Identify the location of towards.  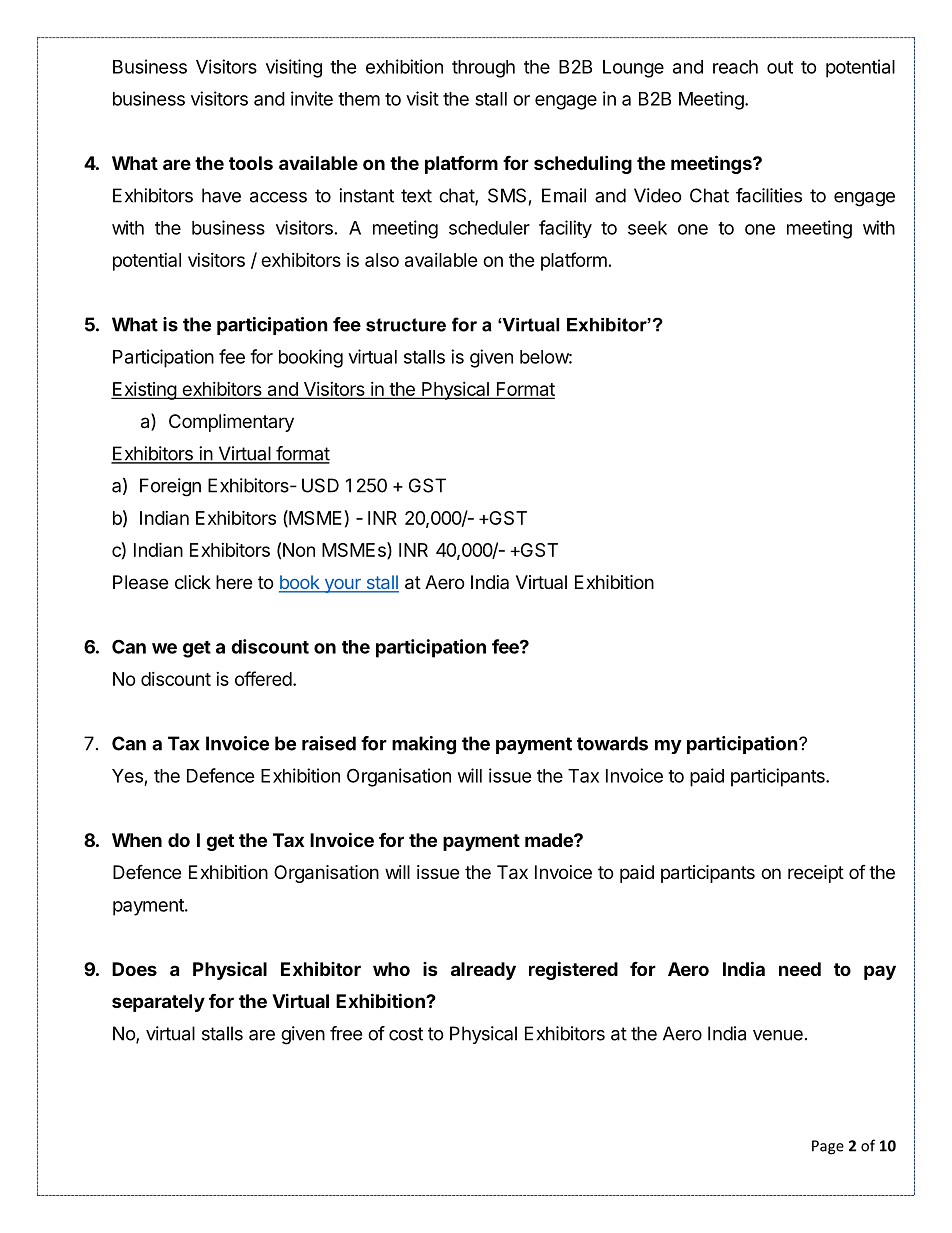
(612, 743).
